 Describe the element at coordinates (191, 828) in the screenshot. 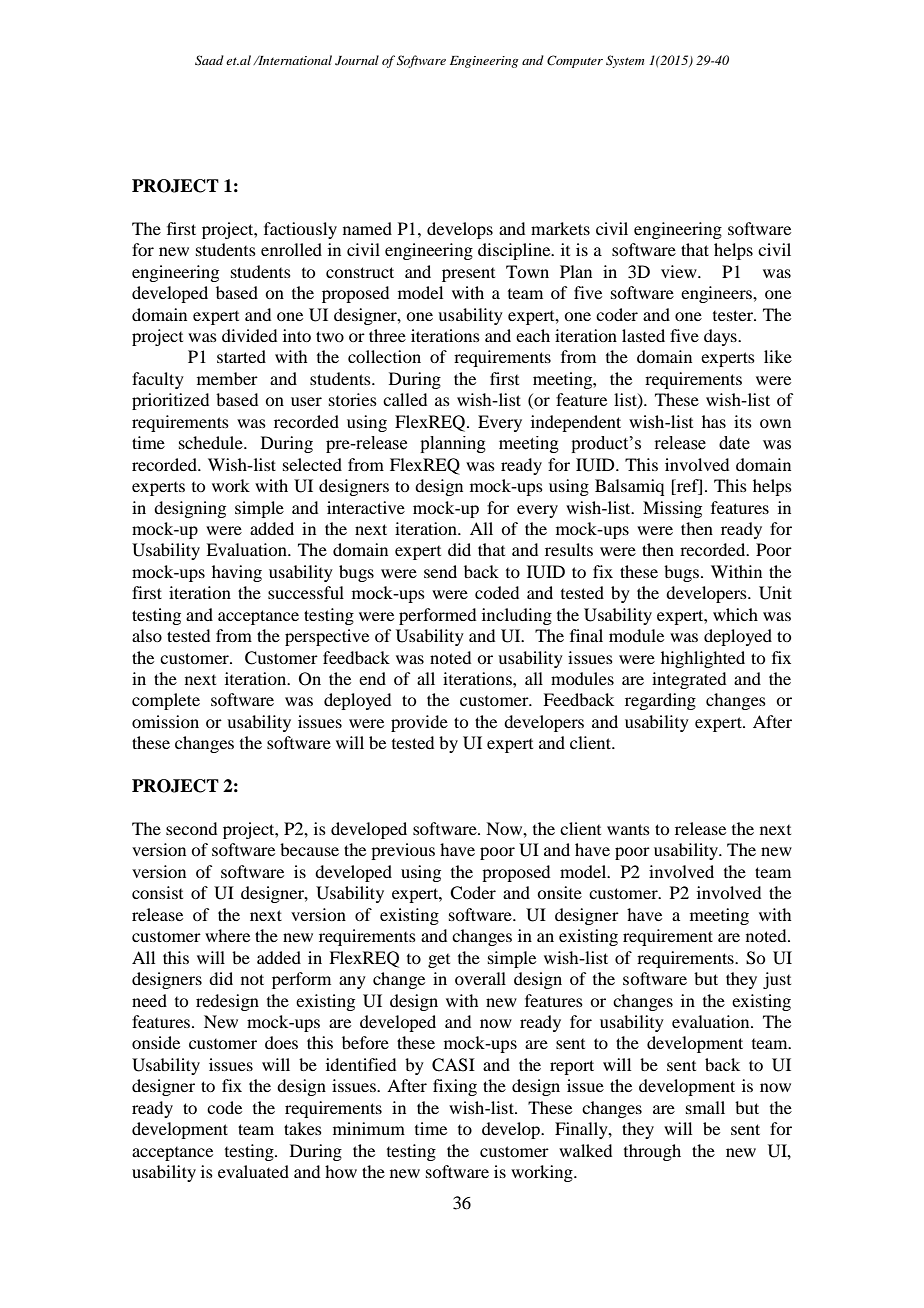

I see `second` at that location.
